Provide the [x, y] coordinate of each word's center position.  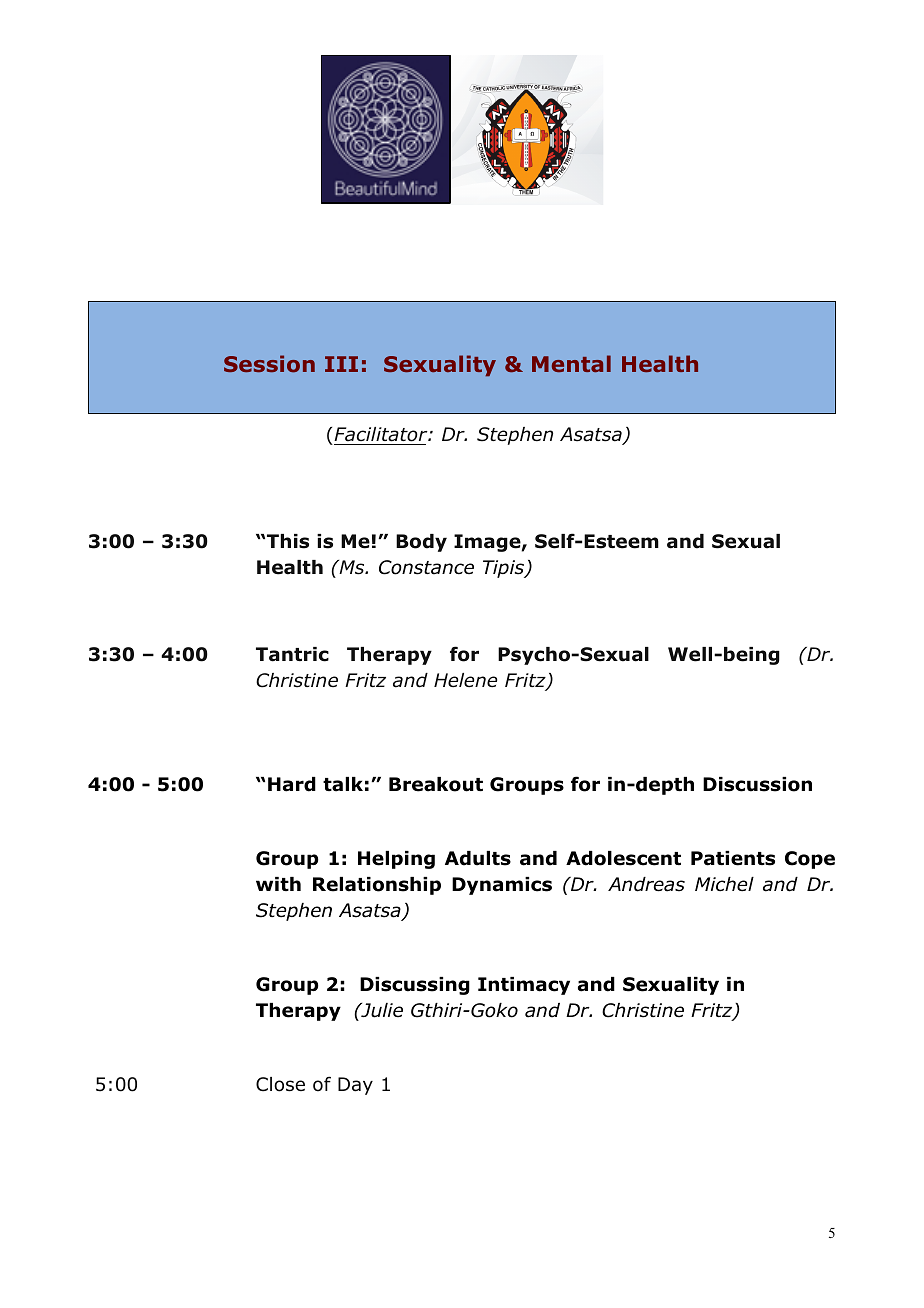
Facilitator [381, 436]
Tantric [292, 654]
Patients [733, 858]
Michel [724, 884]
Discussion [757, 784]
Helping [396, 860]
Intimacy [524, 986]
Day [355, 1086]
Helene [465, 680]
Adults [478, 858]
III [341, 364]
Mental [571, 363]
